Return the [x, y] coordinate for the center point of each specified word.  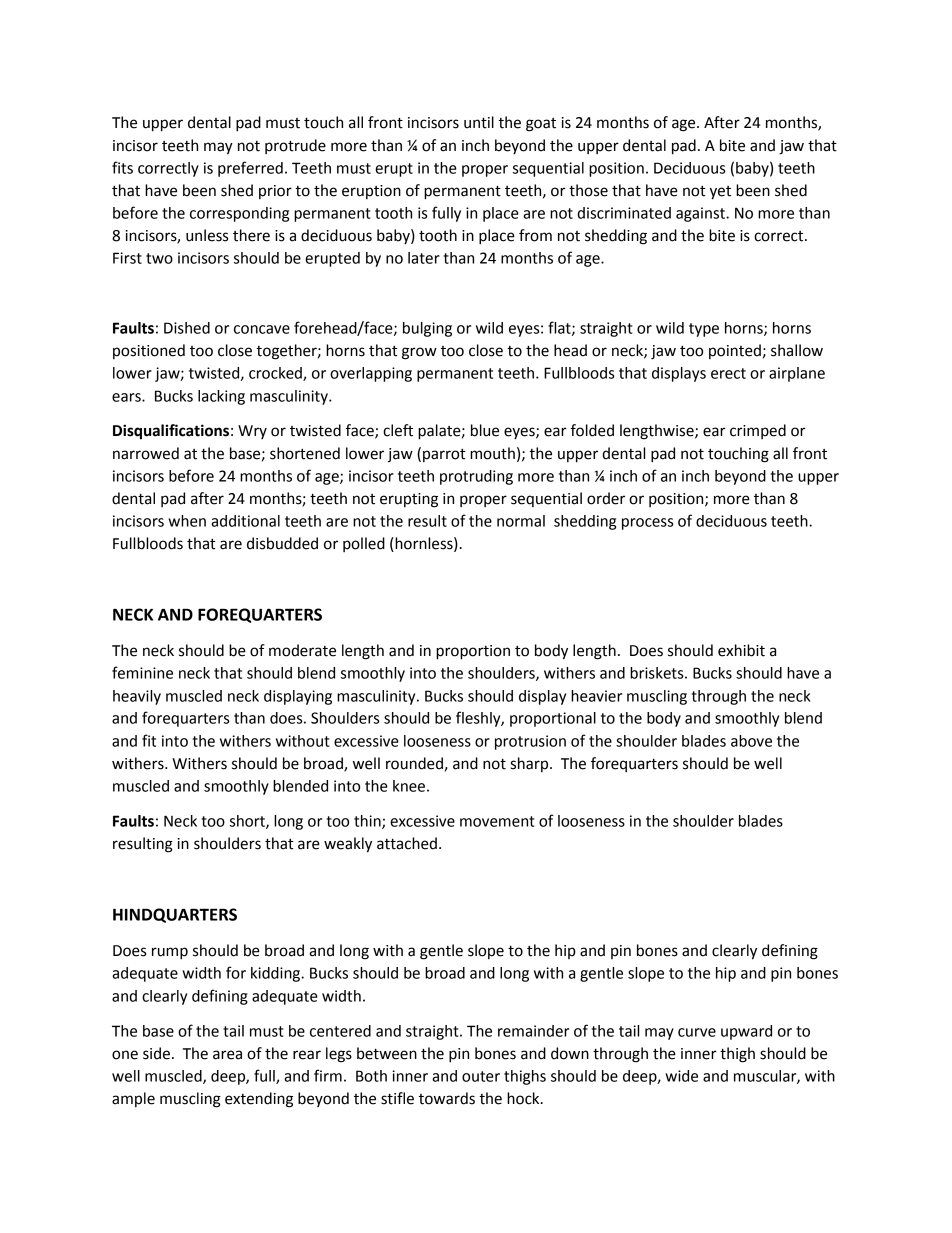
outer [481, 1076]
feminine [142, 672]
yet [720, 193]
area [227, 1055]
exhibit [741, 650]
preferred [250, 169]
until [479, 122]
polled [364, 544]
